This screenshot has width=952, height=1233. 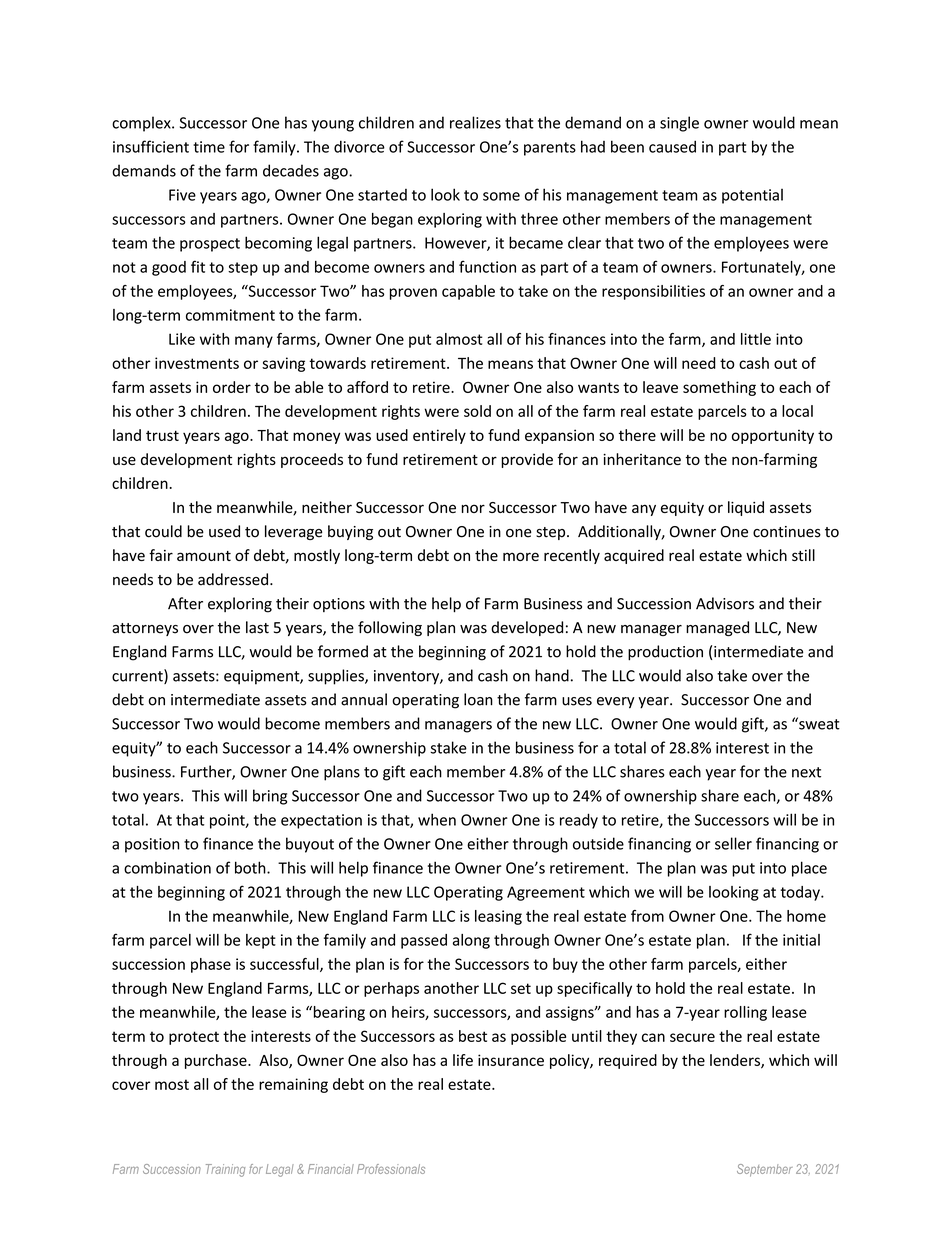 What do you see at coordinates (204, 556) in the screenshot?
I see `amount` at bounding box center [204, 556].
